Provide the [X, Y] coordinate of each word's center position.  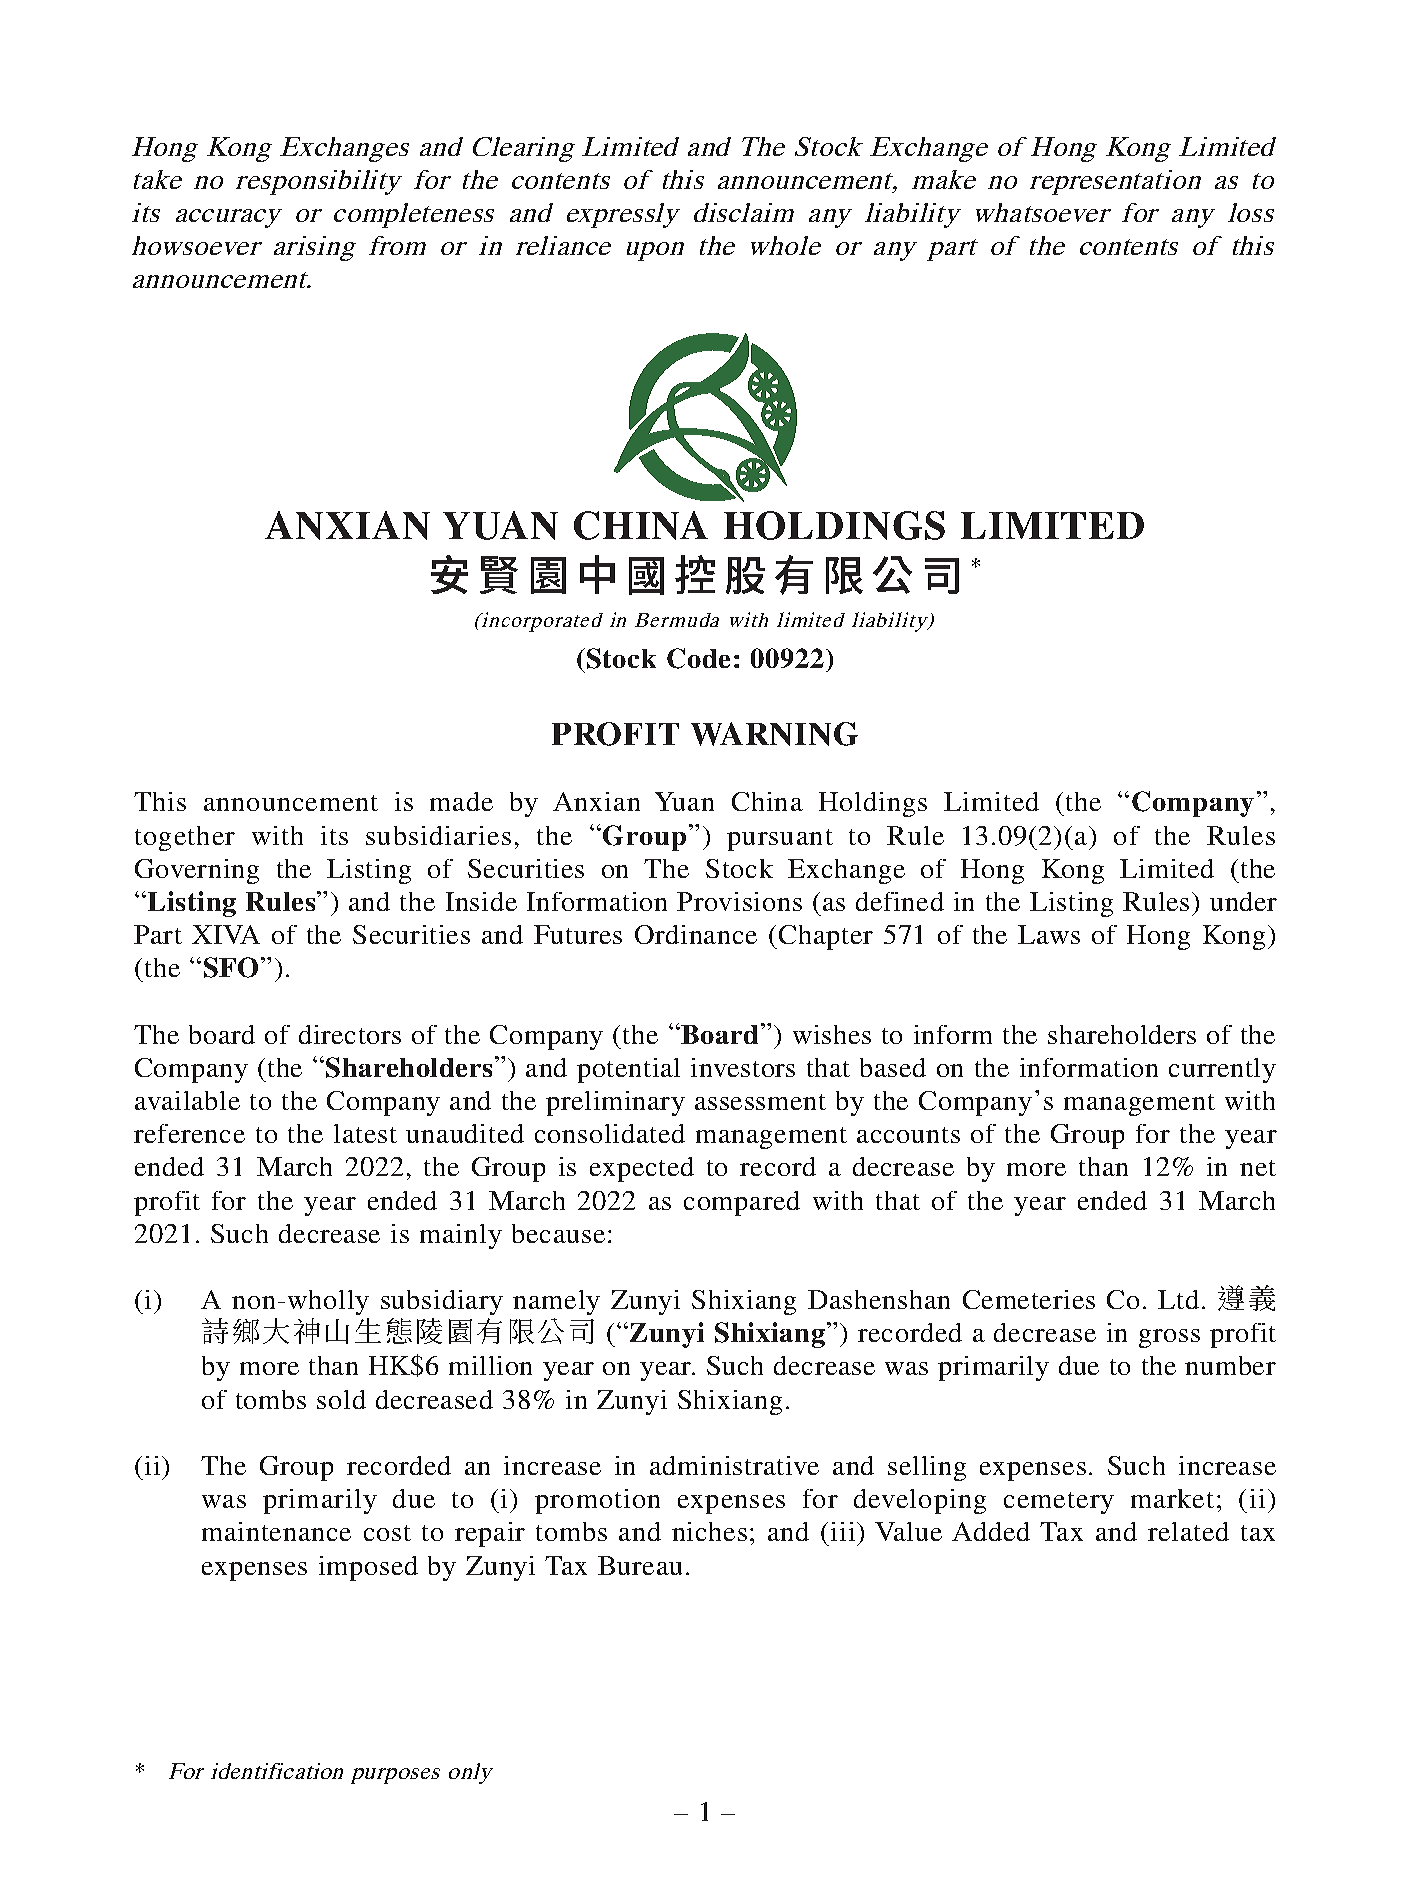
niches [709, 1531]
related [1188, 1531]
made [461, 801]
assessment [760, 1102]
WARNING [774, 734]
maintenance [276, 1531]
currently [1222, 1070]
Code [698, 658]
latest [365, 1133]
